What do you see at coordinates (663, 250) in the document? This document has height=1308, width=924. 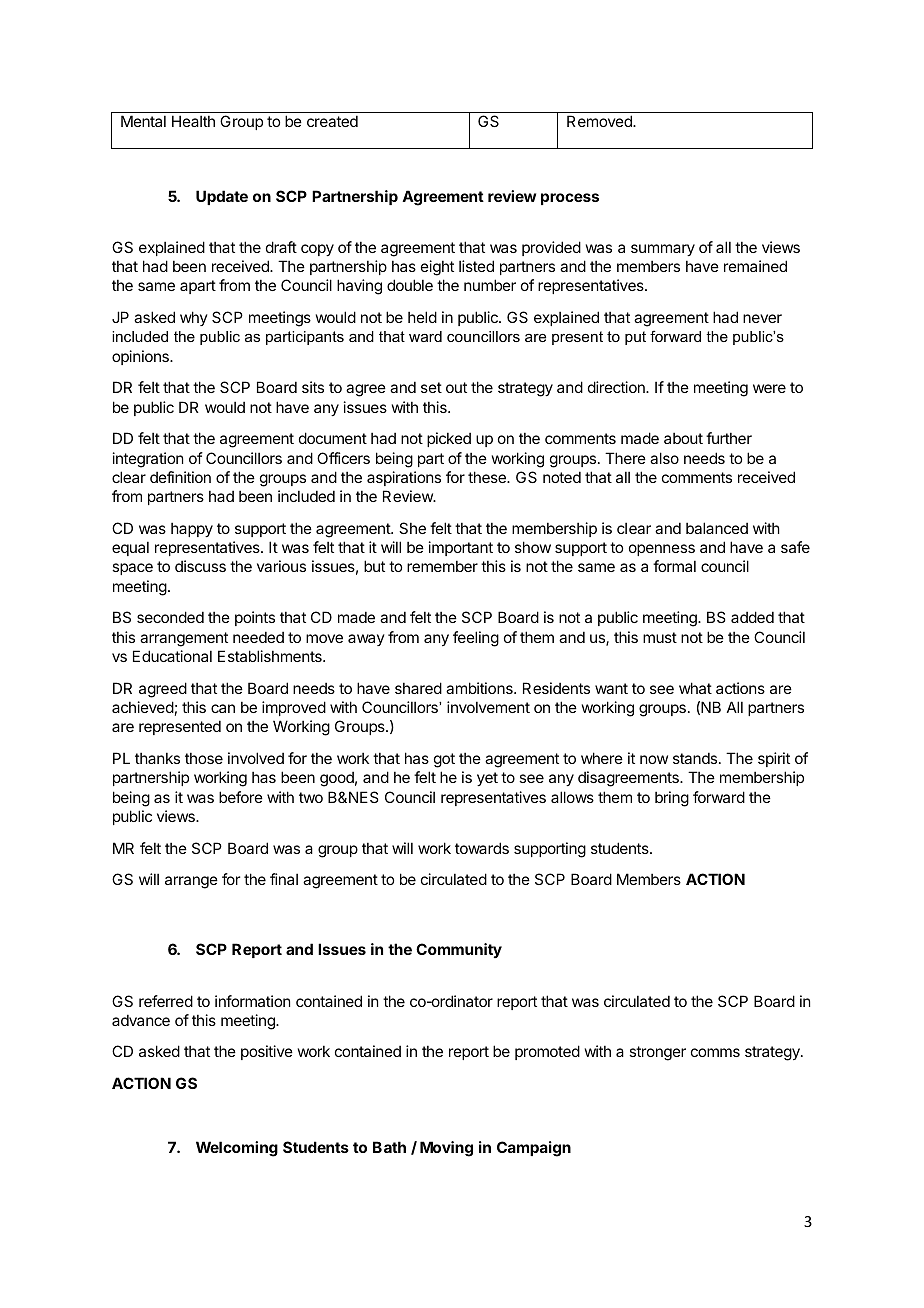 I see `summary` at bounding box center [663, 250].
